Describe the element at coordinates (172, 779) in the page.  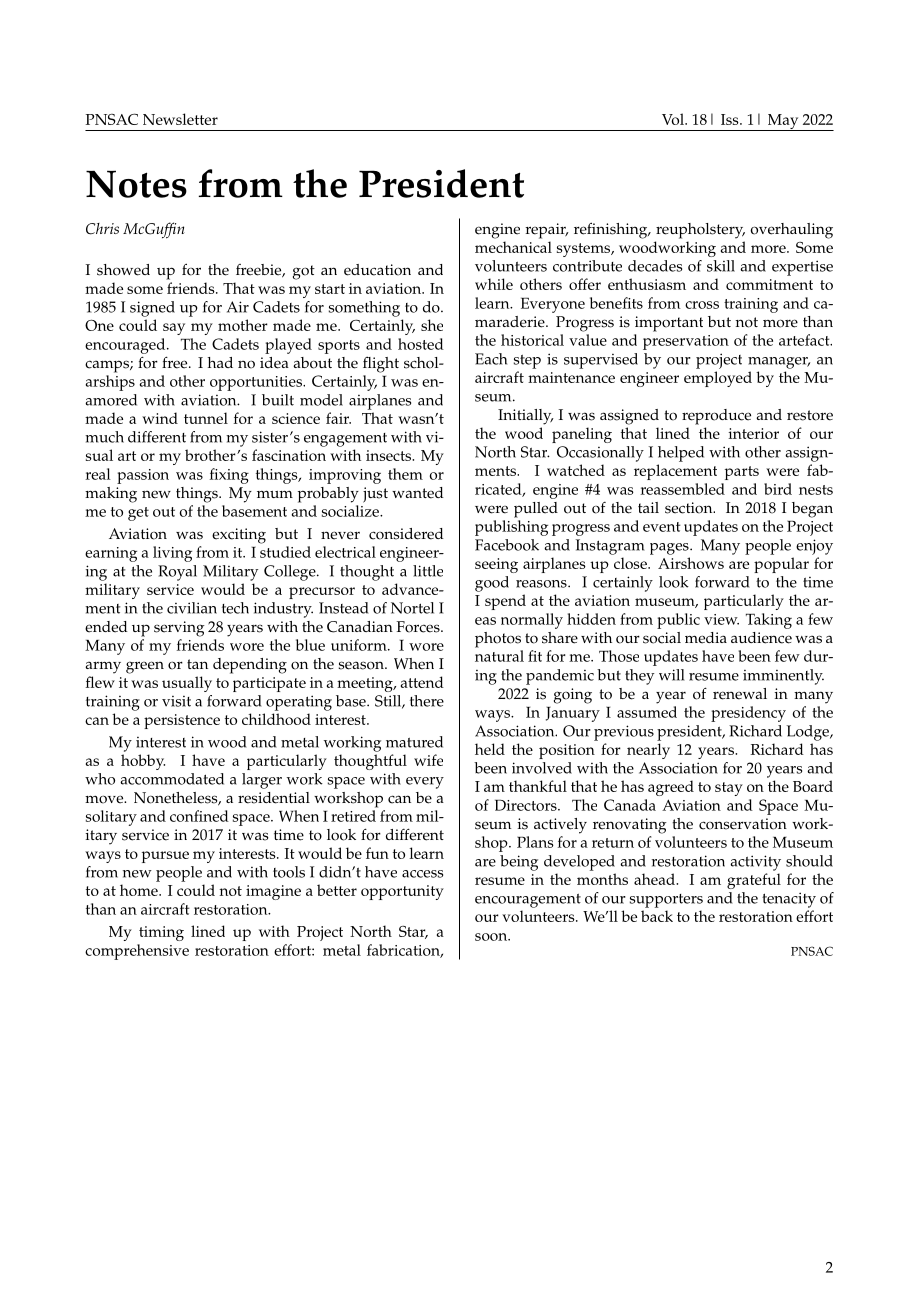
I see `accommodated` at that location.
